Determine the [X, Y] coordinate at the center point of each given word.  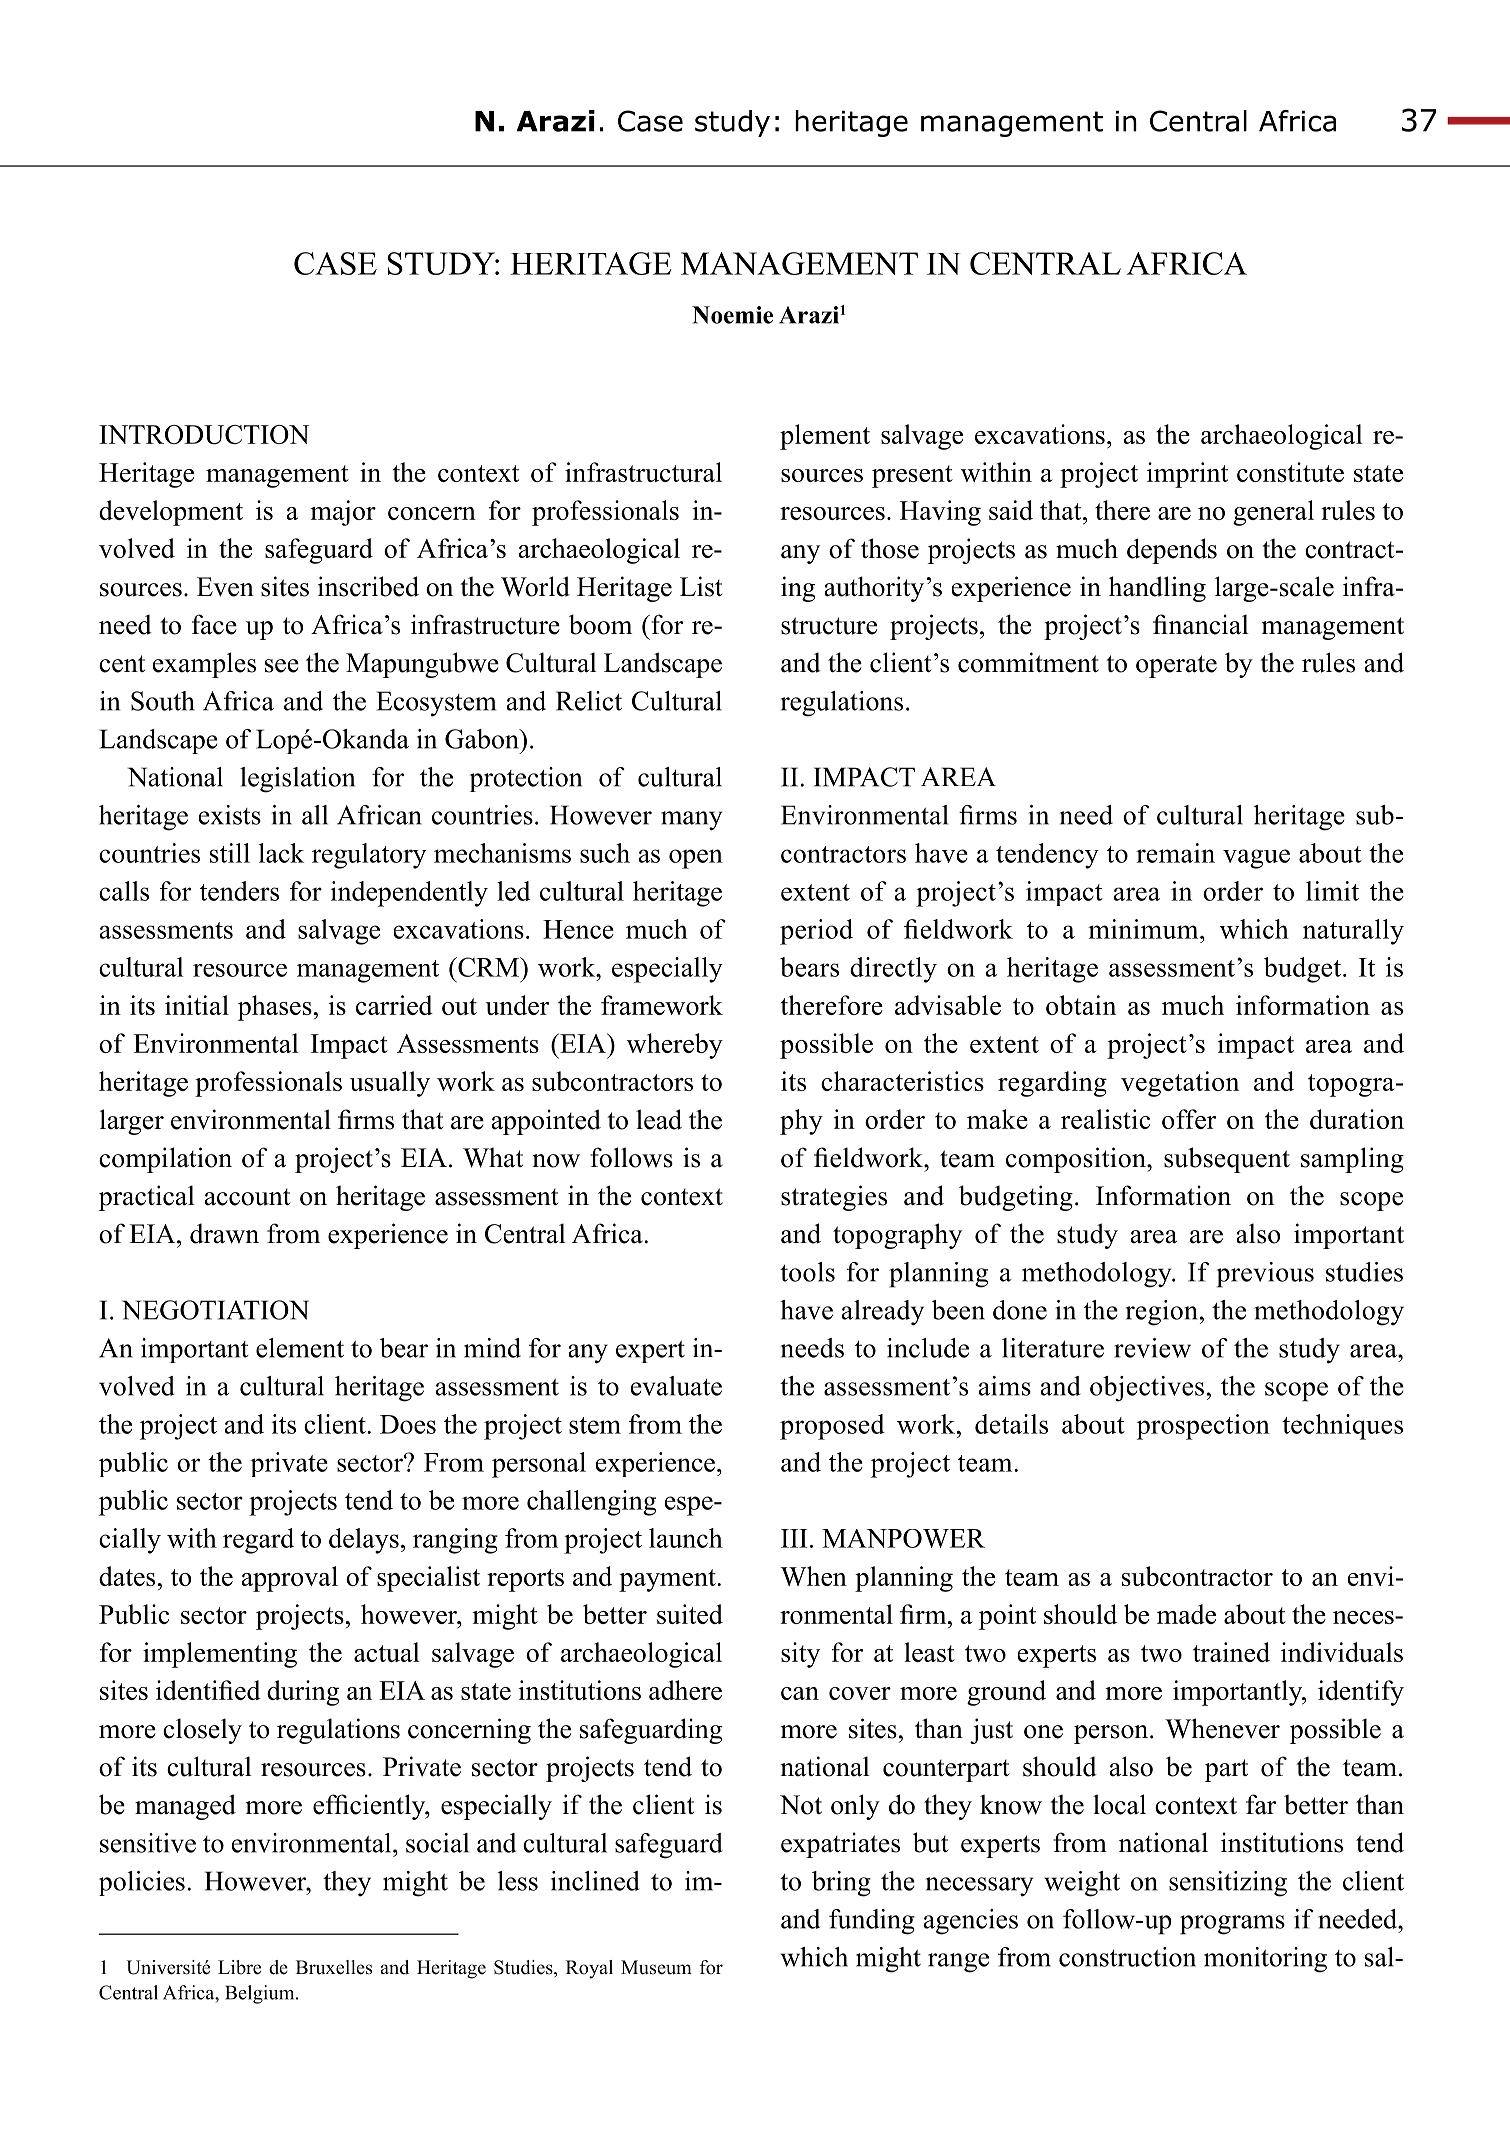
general [1273, 513]
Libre [239, 1967]
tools [807, 1272]
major [343, 513]
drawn [224, 1233]
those [890, 548]
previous [1265, 1275]
